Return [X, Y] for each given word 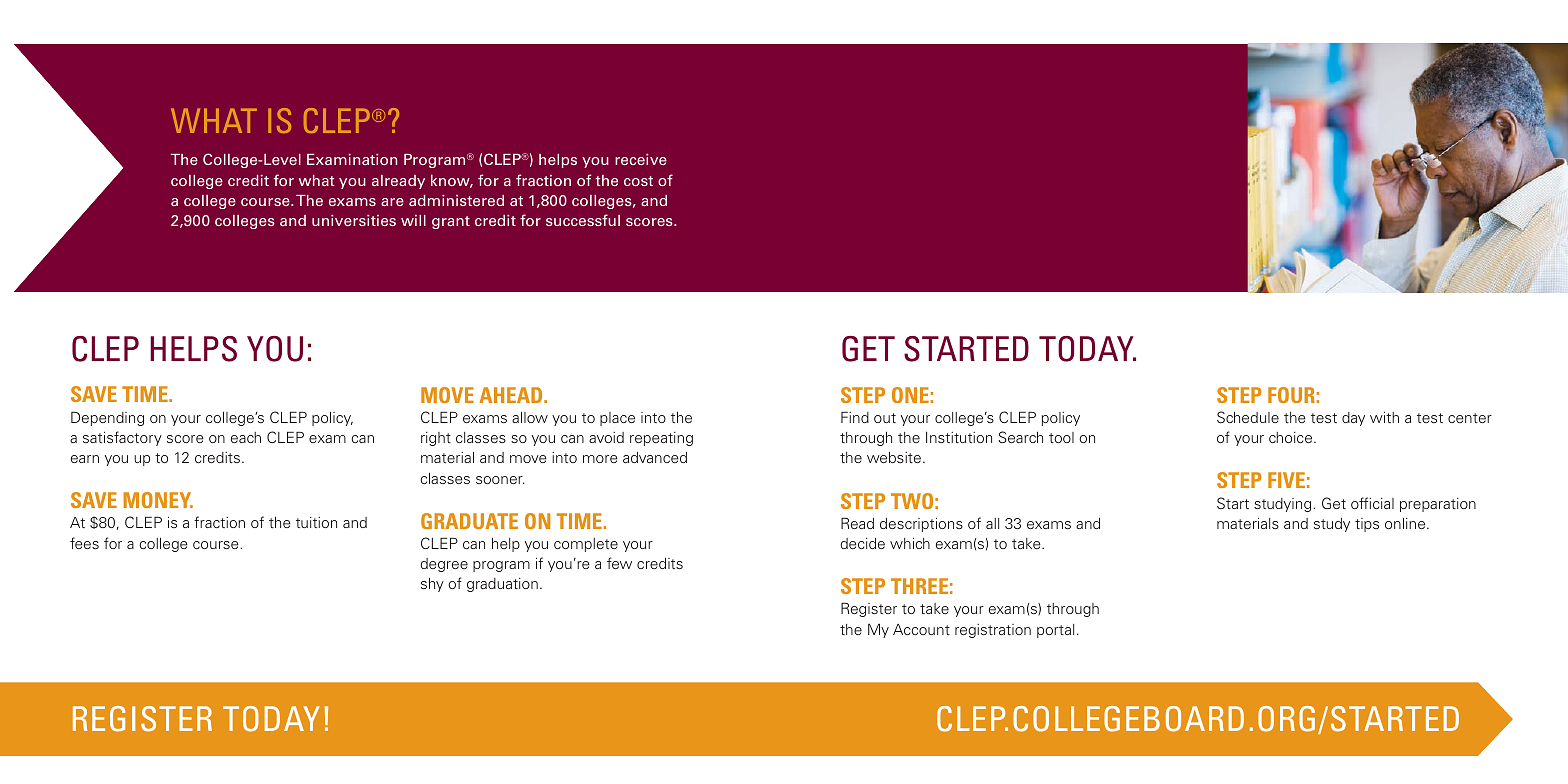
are [392, 202]
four [1291, 395]
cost [638, 181]
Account [921, 629]
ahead [512, 395]
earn [85, 459]
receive [641, 159]
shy [432, 585]
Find [855, 417]
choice [1292, 437]
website [894, 457]
